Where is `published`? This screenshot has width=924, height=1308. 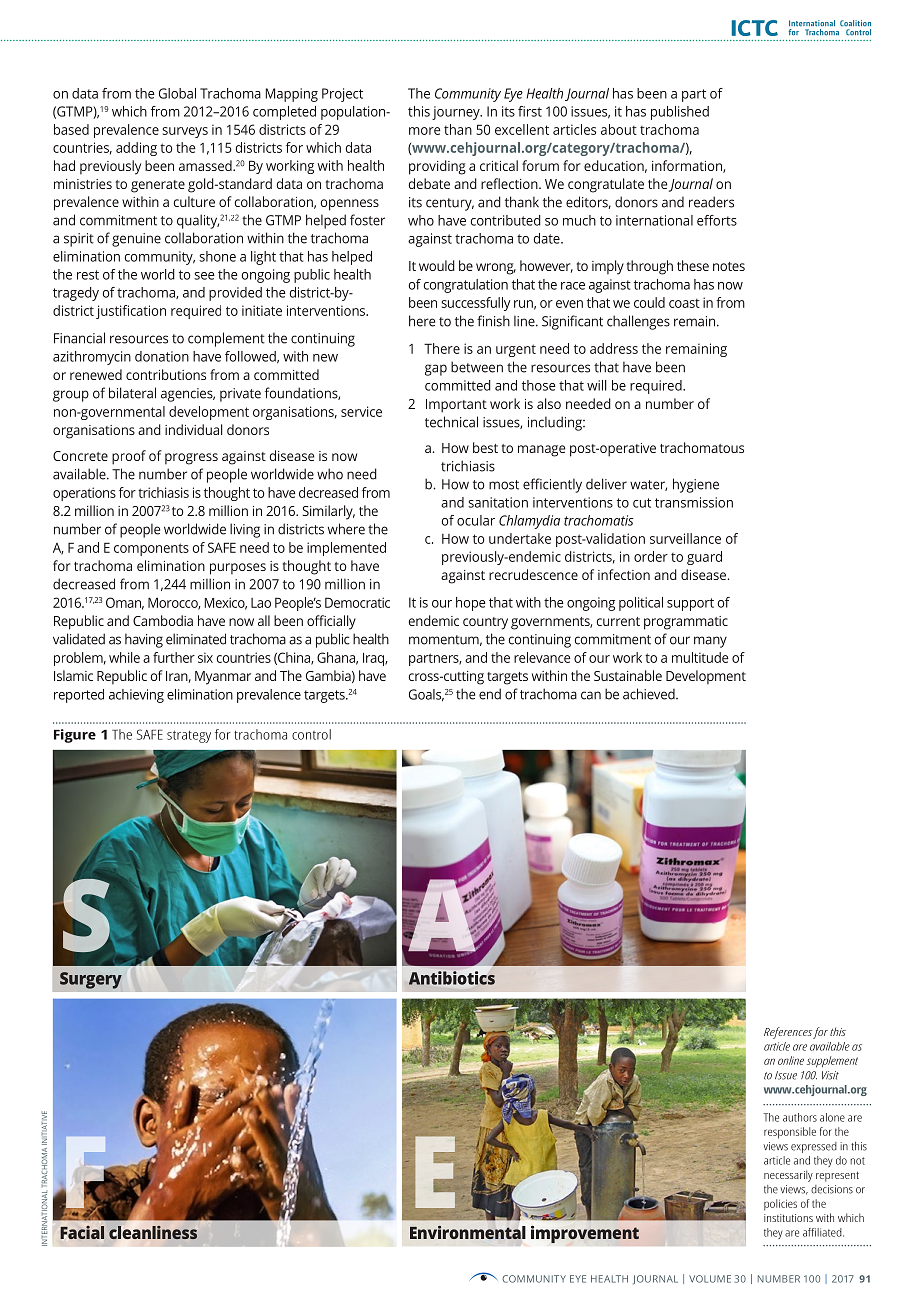
published is located at coordinates (680, 113).
